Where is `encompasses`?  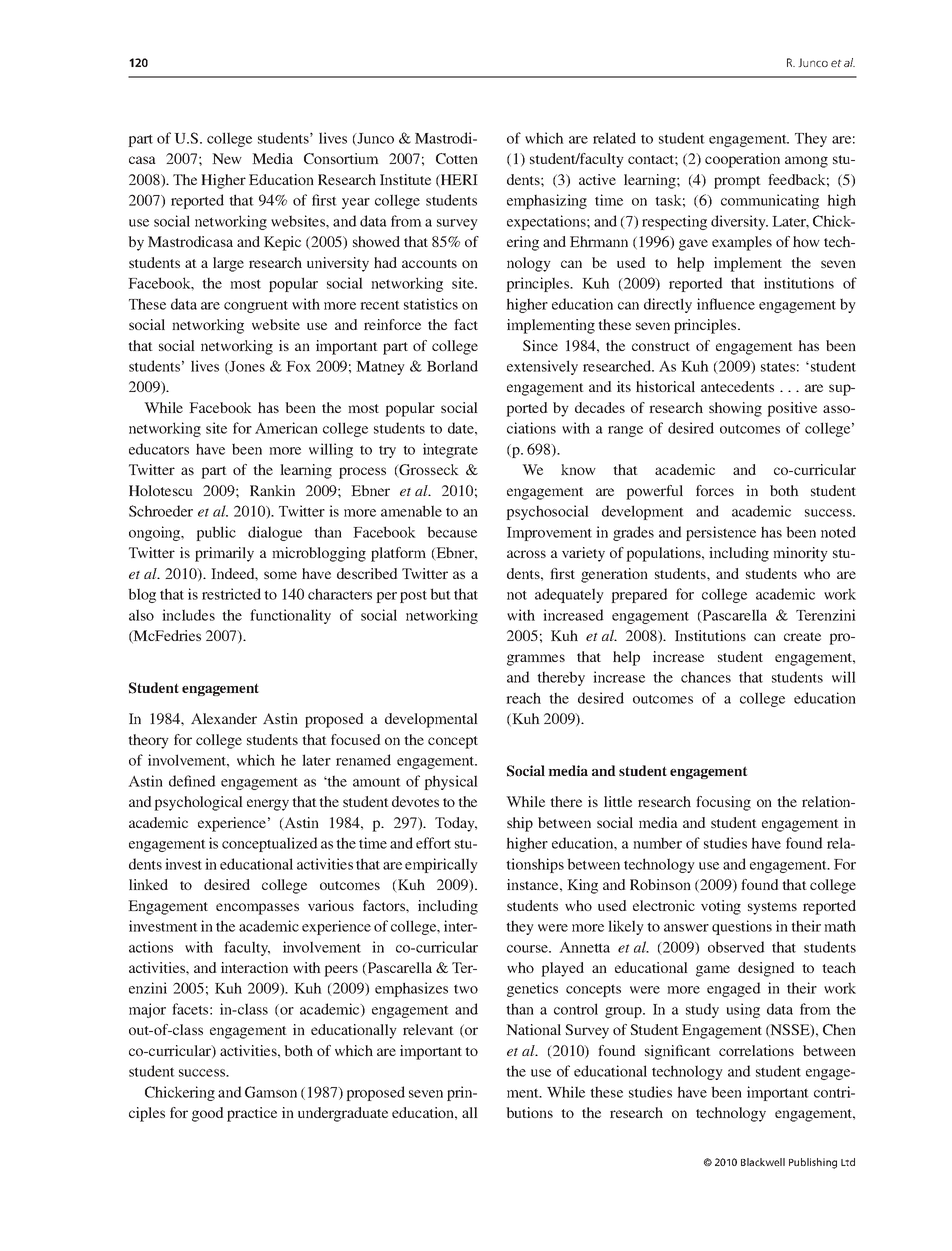
encompasses is located at coordinates (257, 909).
